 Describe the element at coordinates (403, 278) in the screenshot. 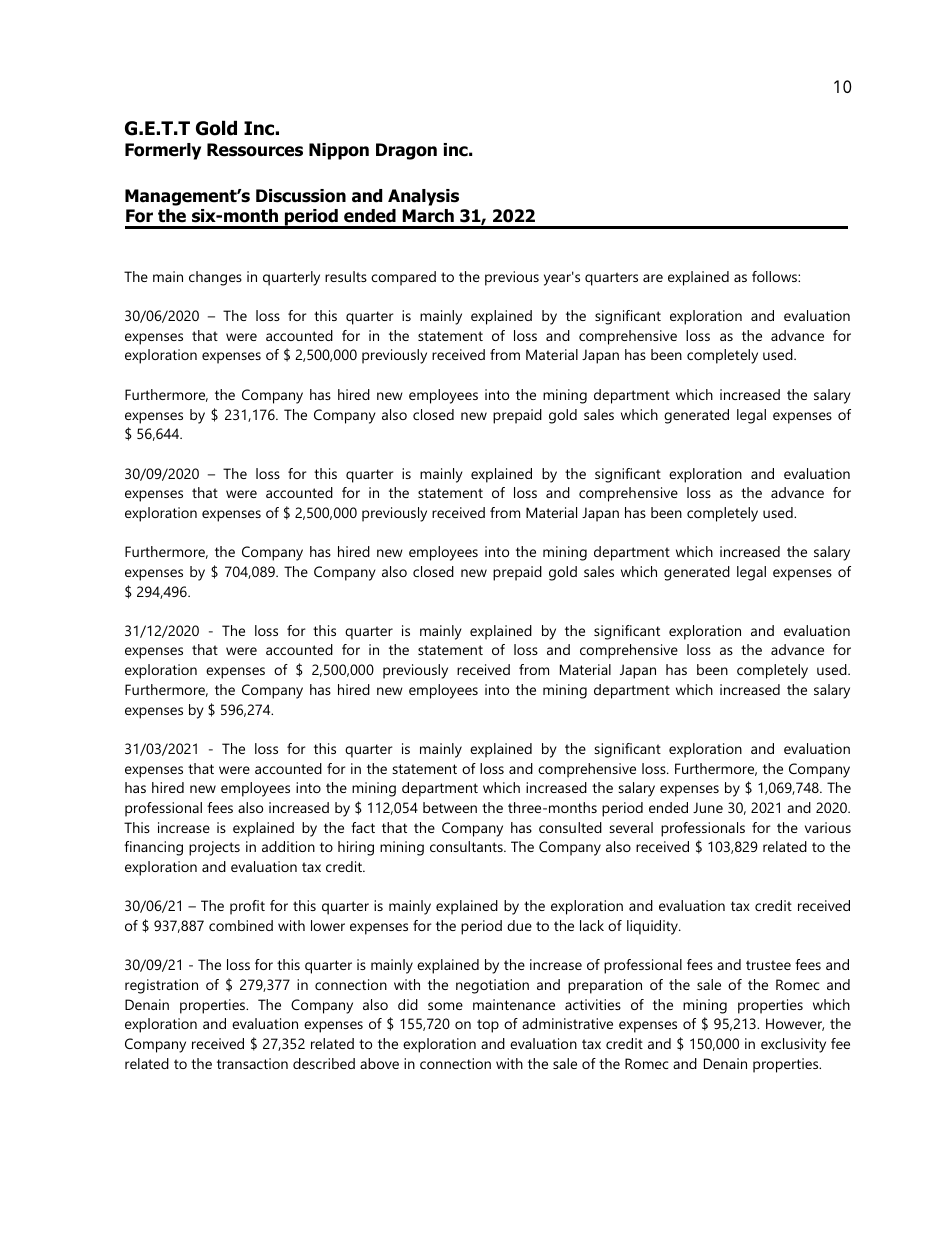

I see `compared` at that location.
